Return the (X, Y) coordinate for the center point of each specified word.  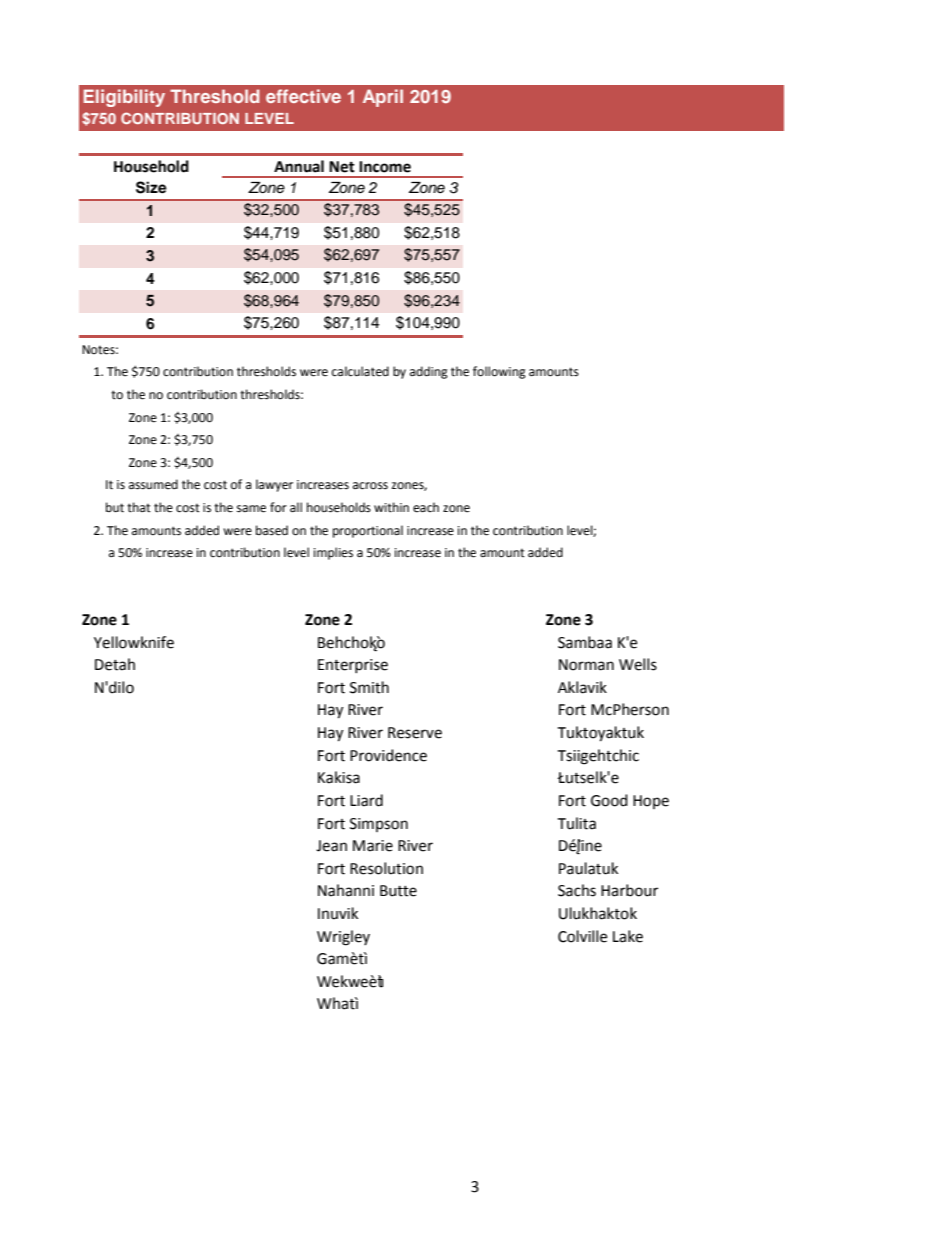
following (499, 372)
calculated (360, 371)
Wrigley (343, 938)
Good (609, 800)
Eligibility (124, 98)
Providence (388, 755)
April (383, 98)
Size (151, 187)
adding (429, 372)
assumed (153, 484)
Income (385, 167)
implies (333, 553)
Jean (331, 846)
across (370, 486)
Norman (586, 665)
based (272, 530)
